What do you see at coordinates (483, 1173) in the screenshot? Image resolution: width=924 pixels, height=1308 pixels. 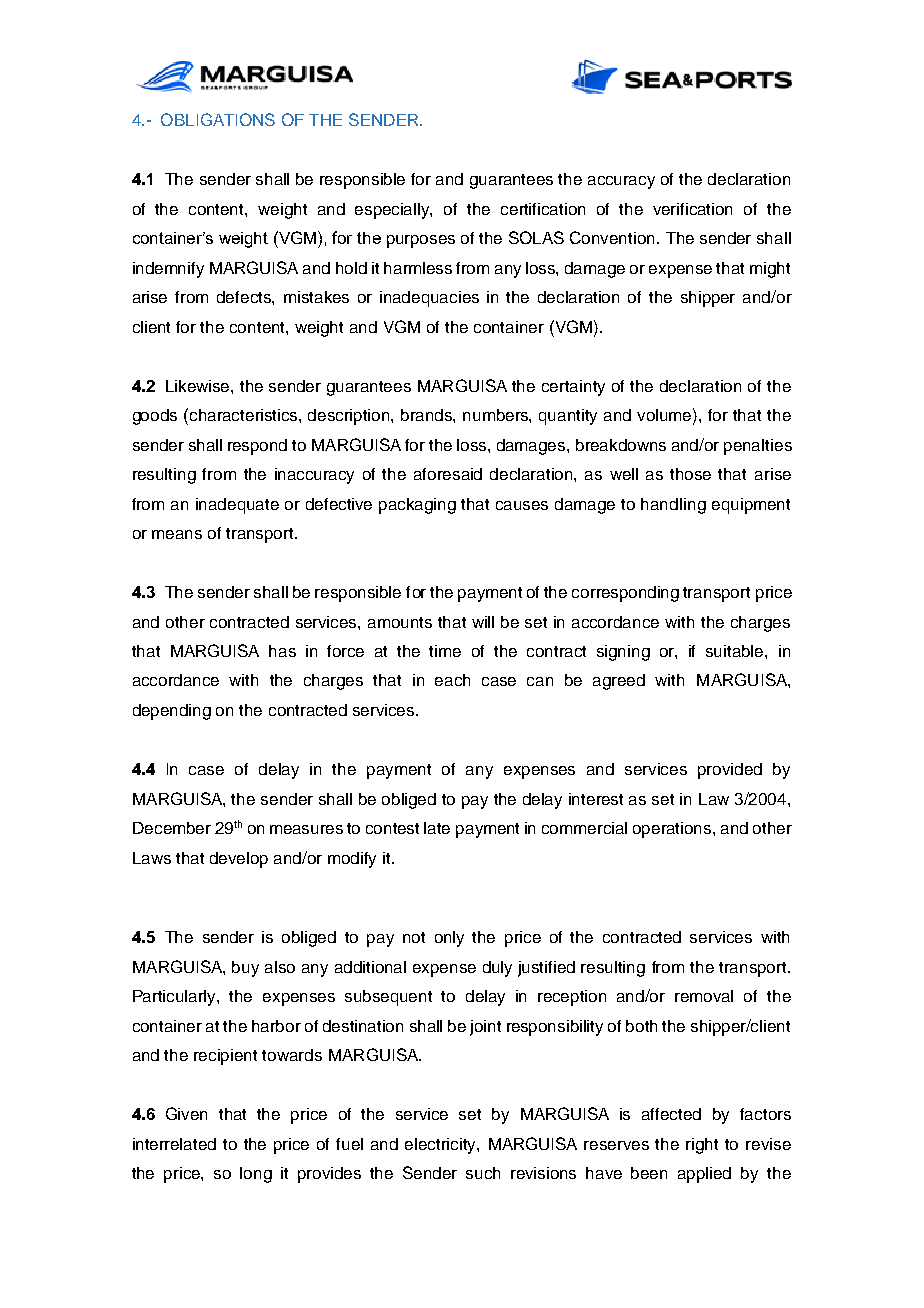 I see `such` at bounding box center [483, 1173].
